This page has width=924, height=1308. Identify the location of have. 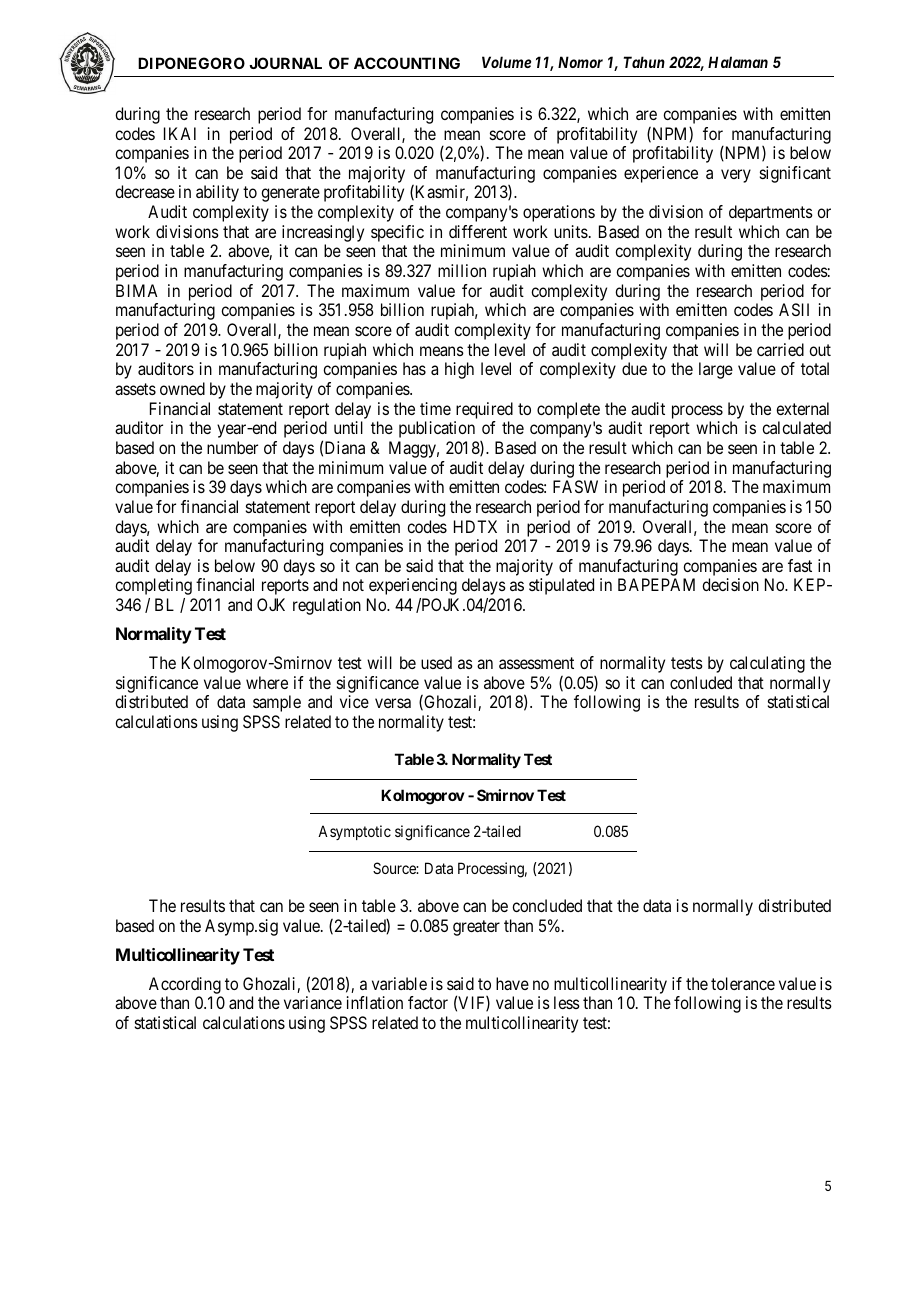
(512, 983).
